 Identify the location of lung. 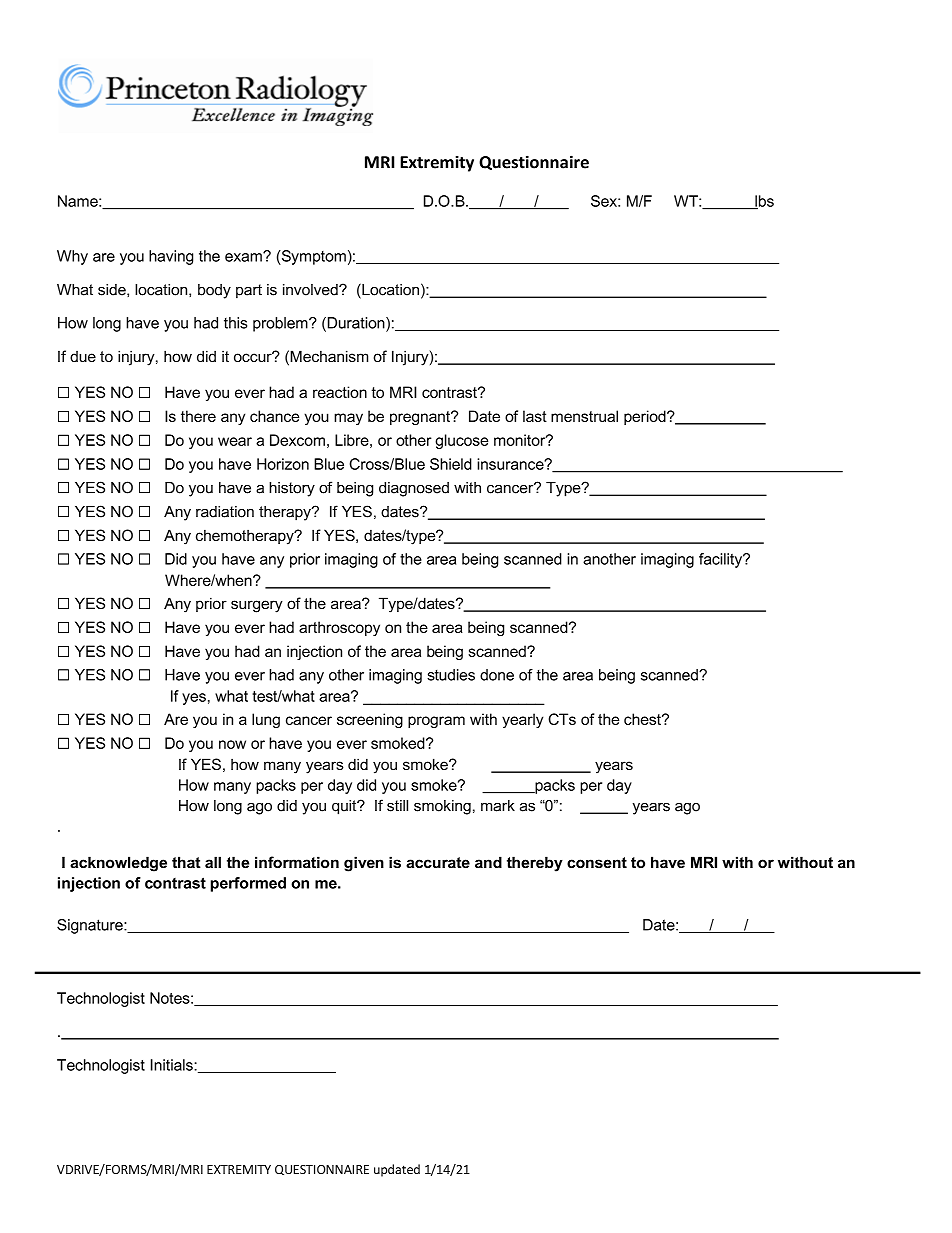
(266, 720).
